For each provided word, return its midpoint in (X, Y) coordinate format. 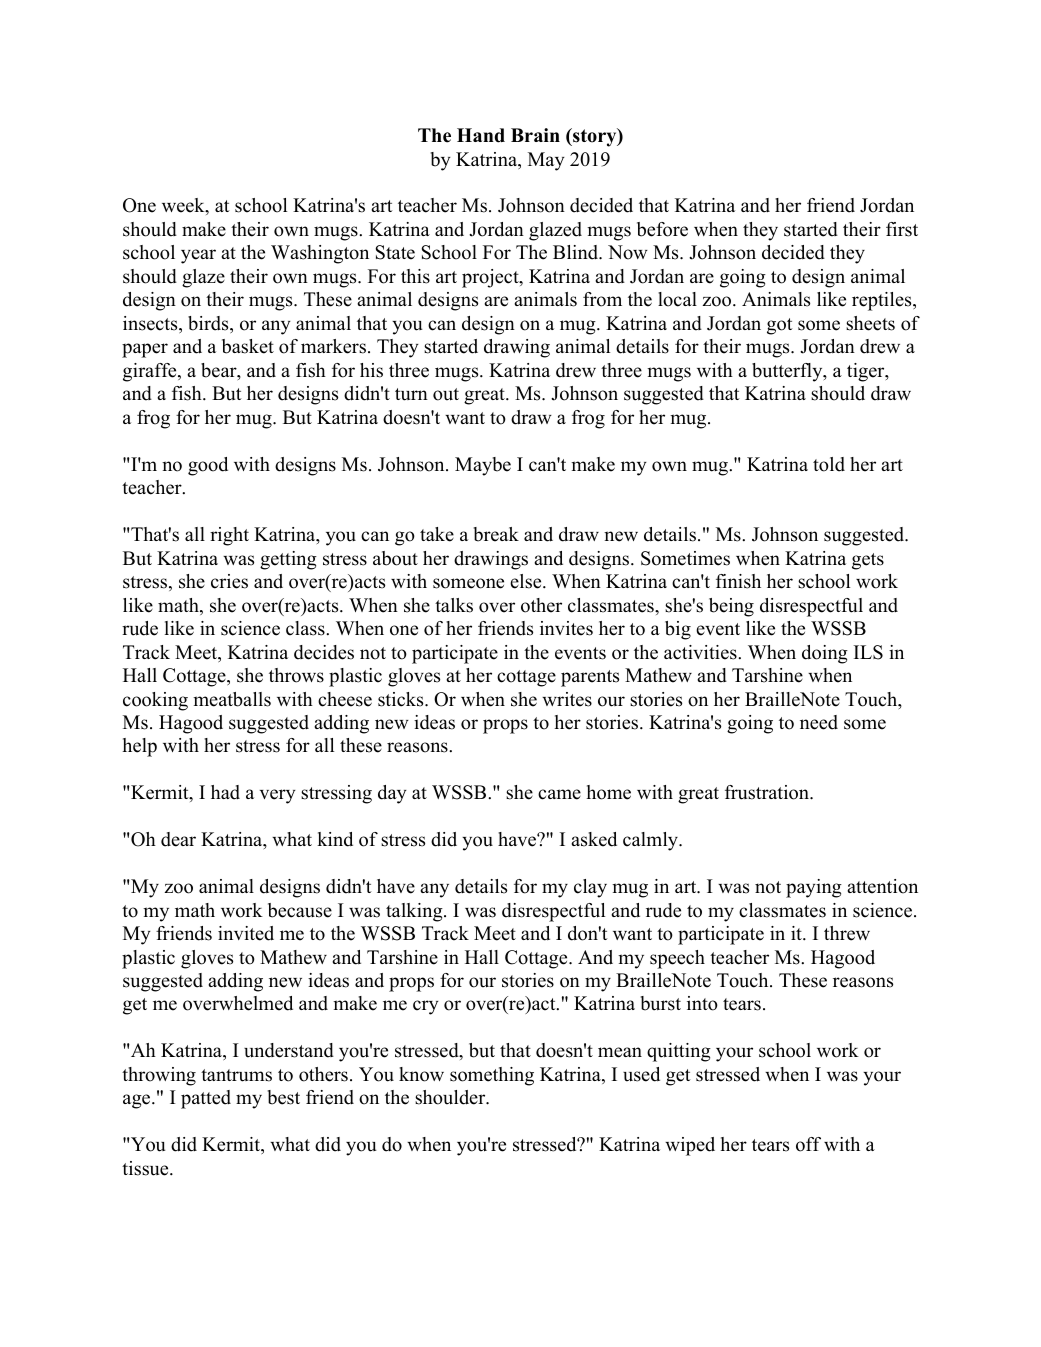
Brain (535, 135)
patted (206, 1099)
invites (566, 628)
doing (825, 654)
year (198, 256)
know (421, 1074)
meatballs (232, 699)
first (902, 229)
